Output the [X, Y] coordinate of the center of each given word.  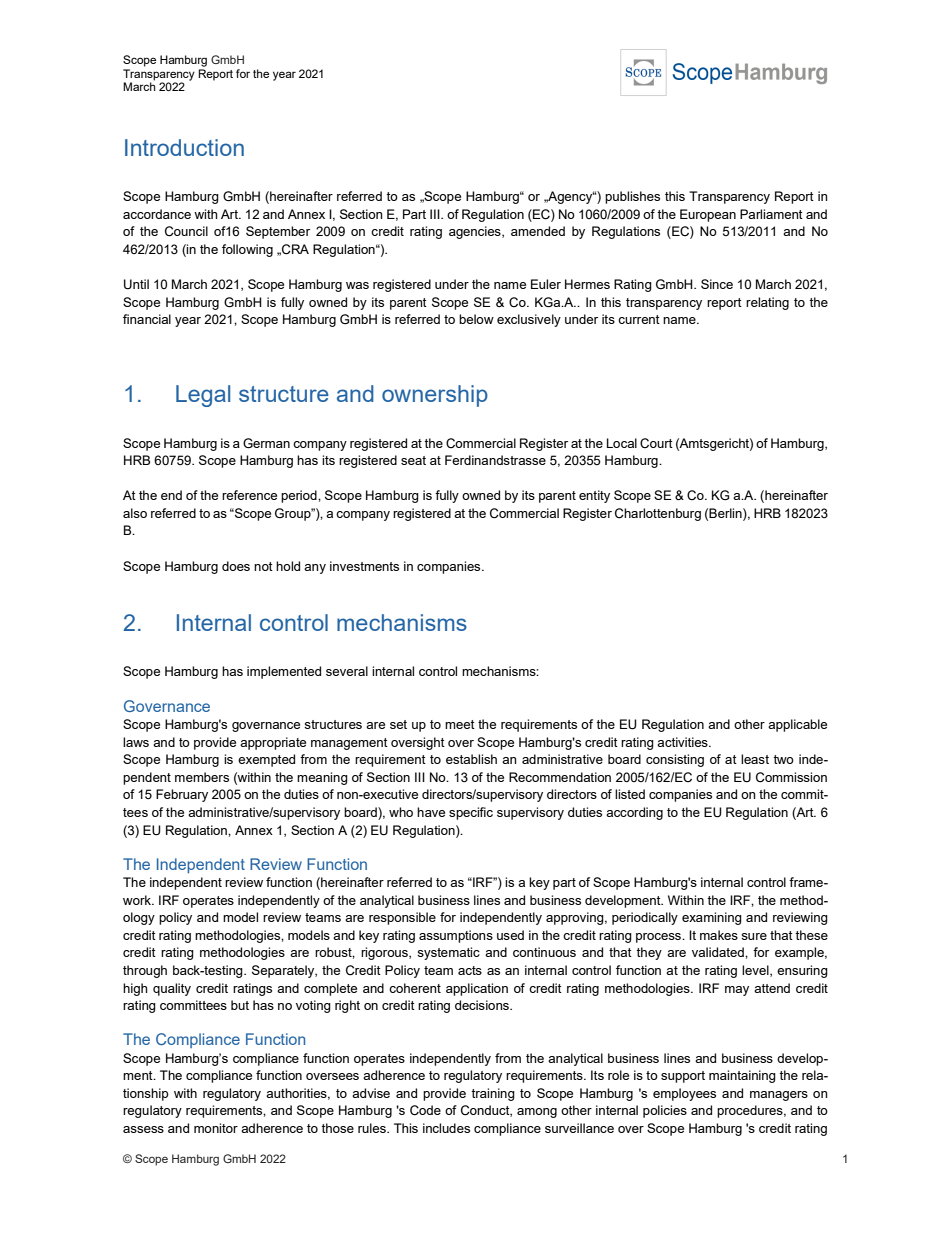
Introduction [184, 147]
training [493, 1094]
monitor [216, 1128]
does [236, 566]
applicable [797, 725]
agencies [476, 232]
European [708, 215]
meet [460, 724]
